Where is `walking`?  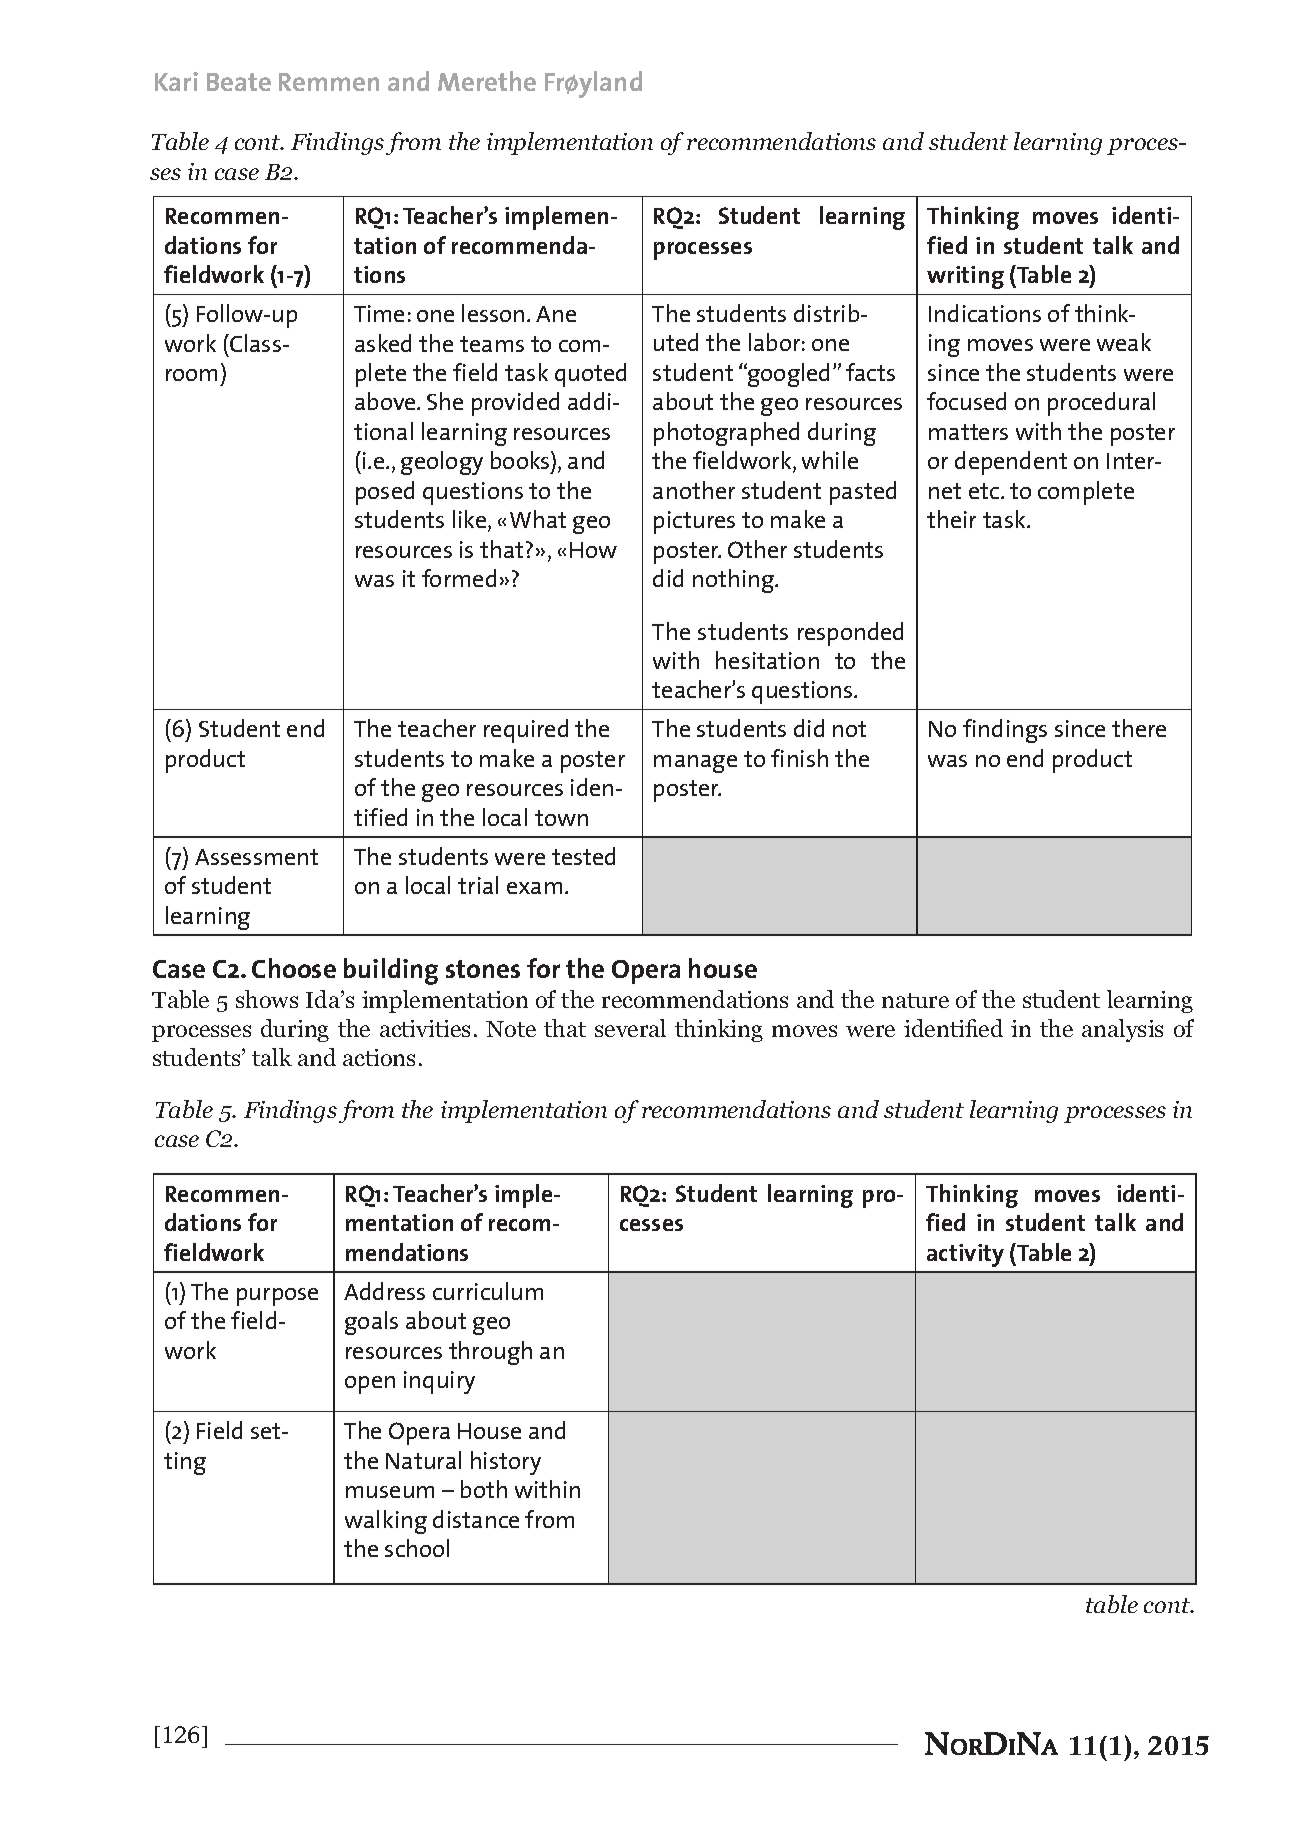 walking is located at coordinates (386, 1522).
